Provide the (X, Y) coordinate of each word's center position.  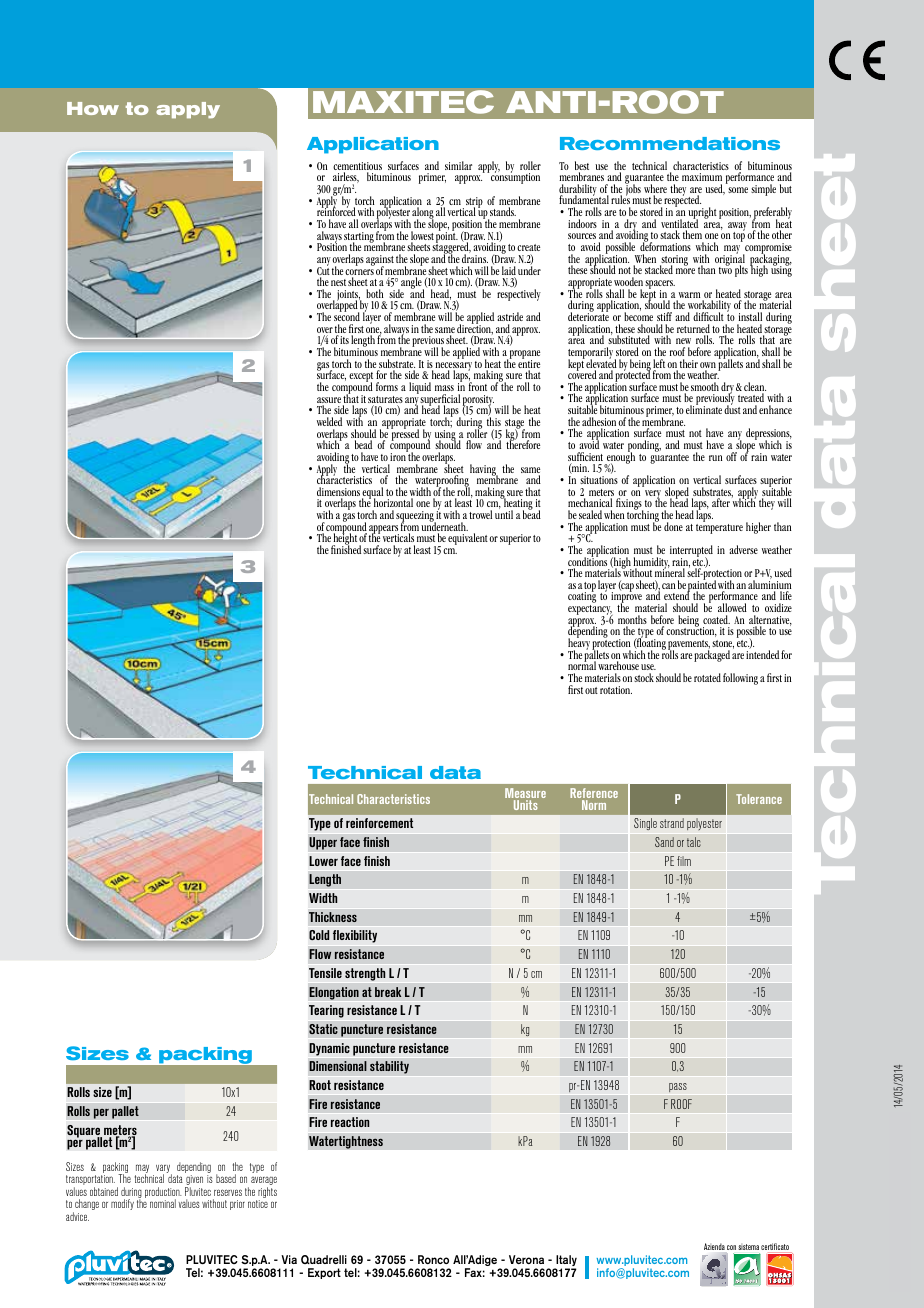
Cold (319, 935)
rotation (616, 690)
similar (458, 165)
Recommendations (670, 143)
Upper (323, 843)
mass (444, 388)
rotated (707, 677)
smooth (705, 386)
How (93, 108)
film (684, 861)
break (388, 992)
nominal (163, 1203)
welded (329, 421)
